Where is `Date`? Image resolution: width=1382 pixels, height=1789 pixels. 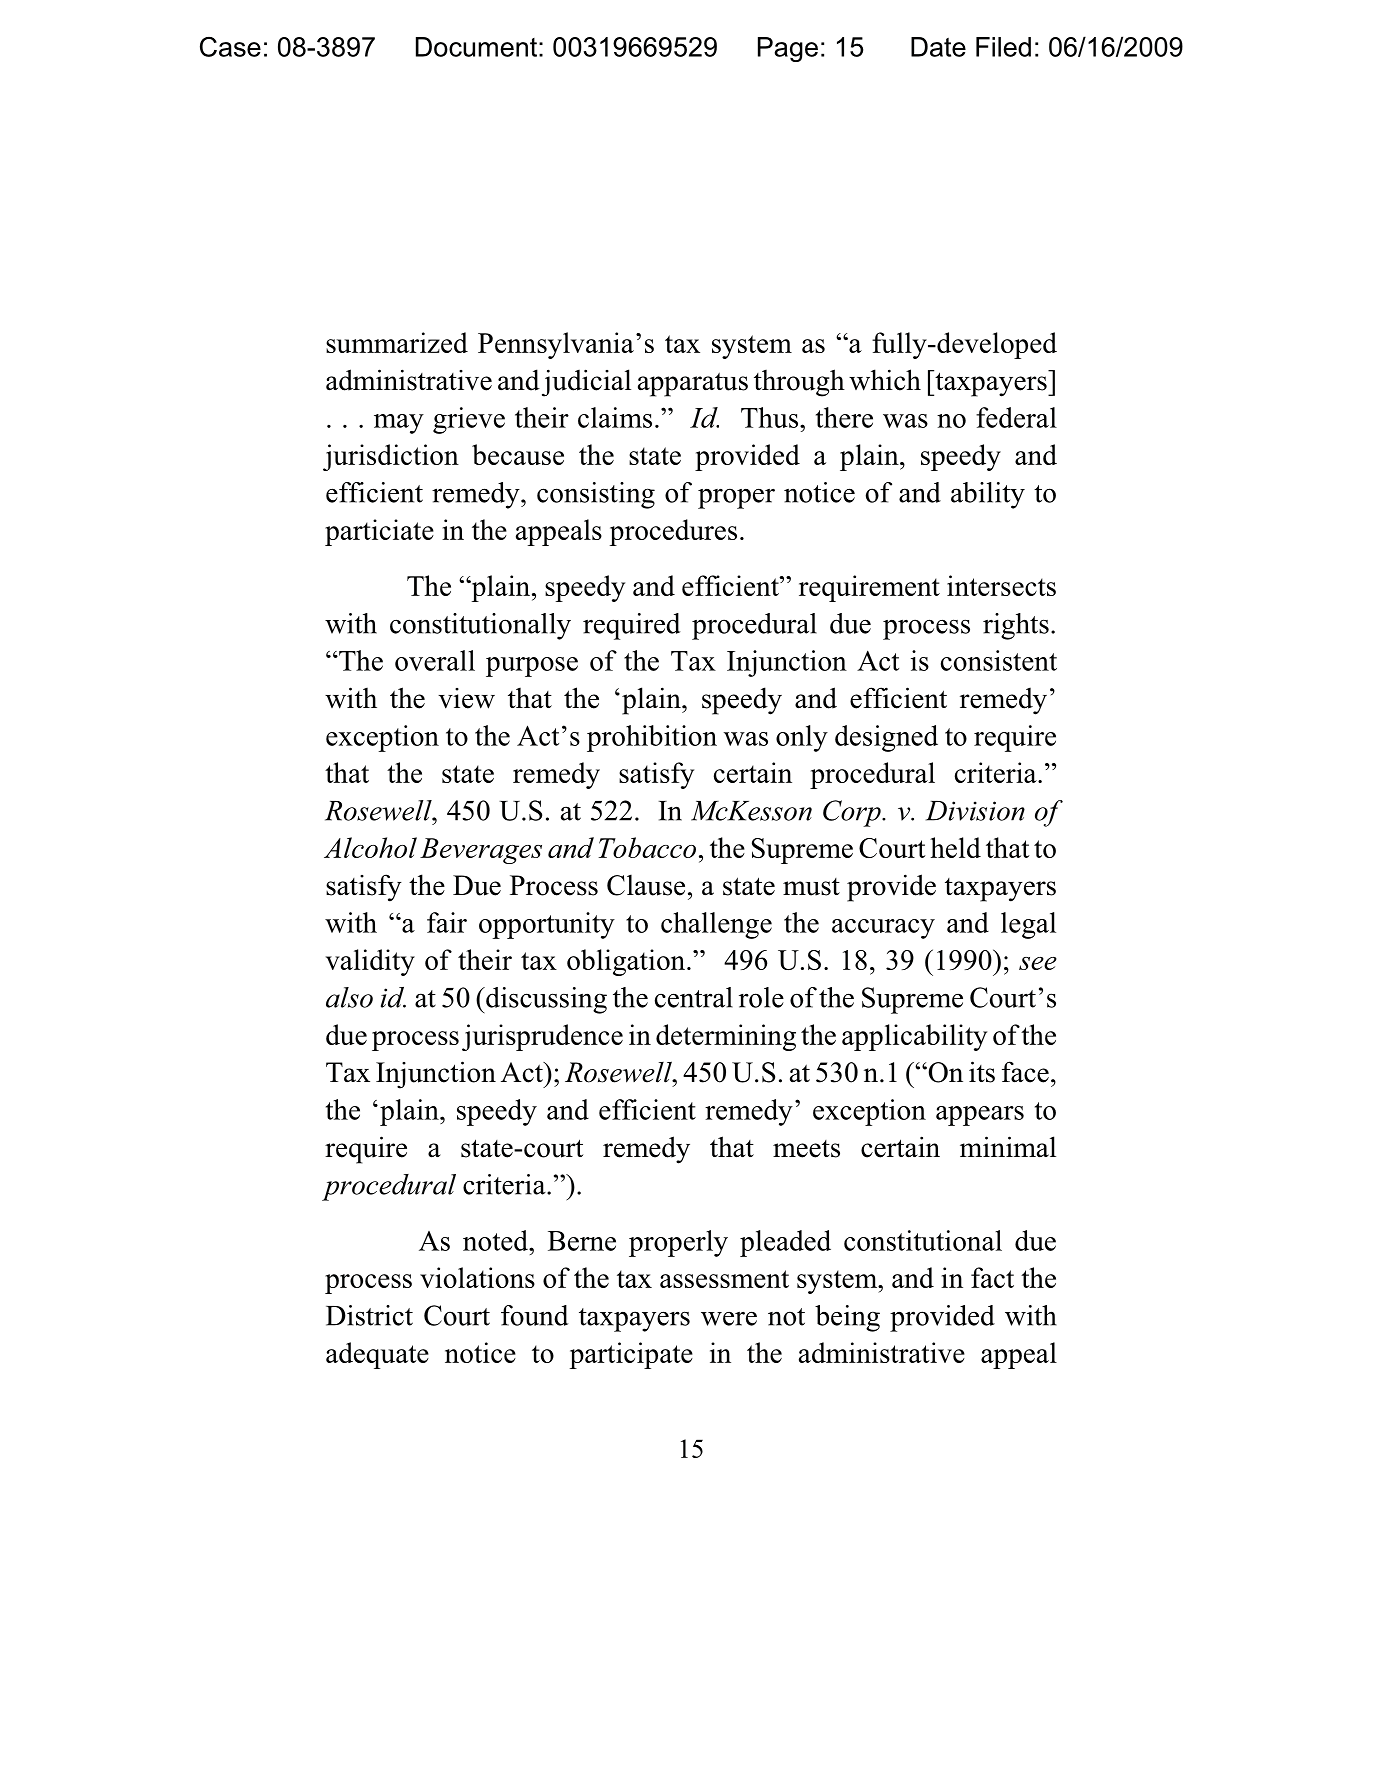 Date is located at coordinates (938, 47).
